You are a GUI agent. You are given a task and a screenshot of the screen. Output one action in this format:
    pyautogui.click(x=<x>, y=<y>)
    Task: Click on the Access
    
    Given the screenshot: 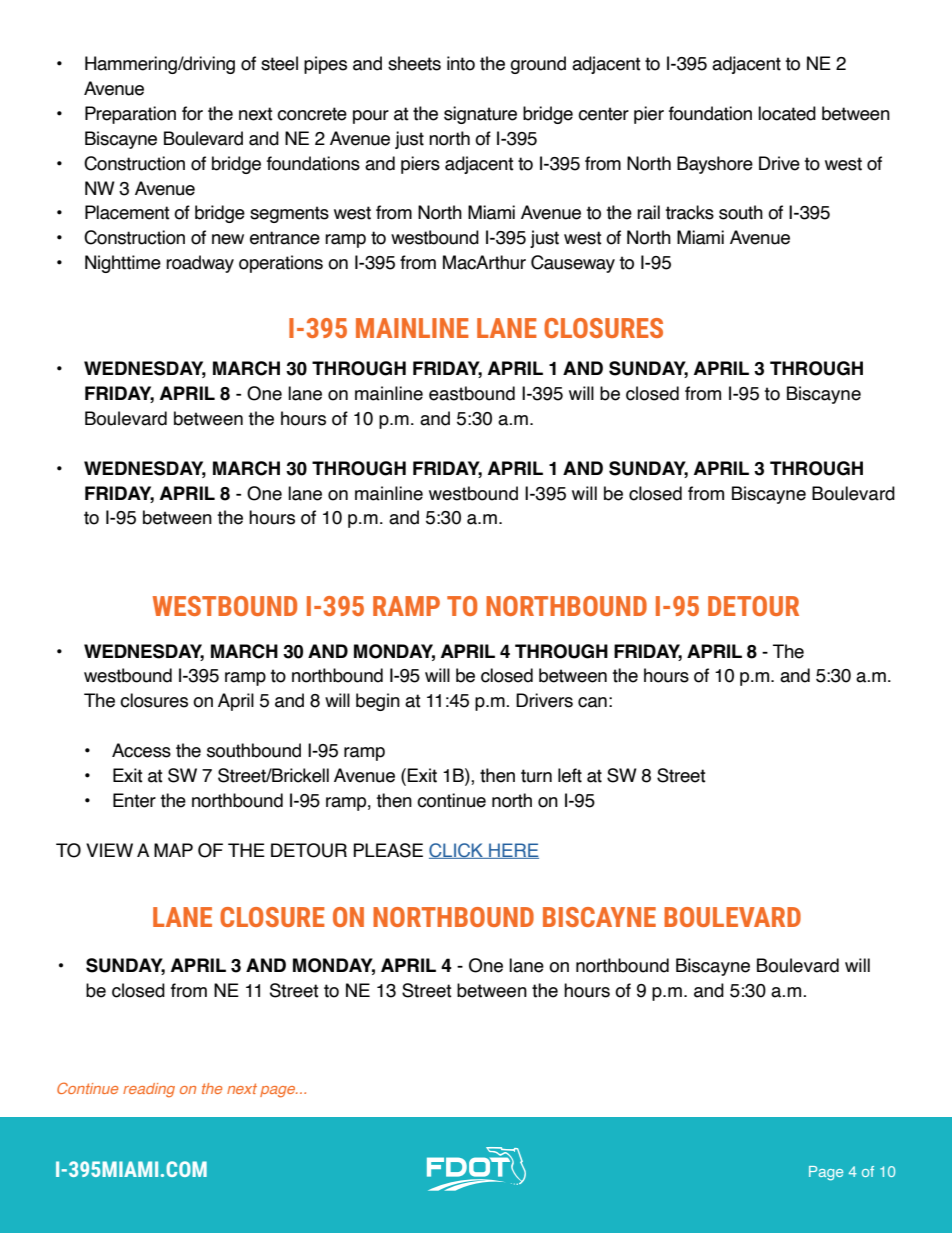 What is the action you would take?
    pyautogui.click(x=141, y=750)
